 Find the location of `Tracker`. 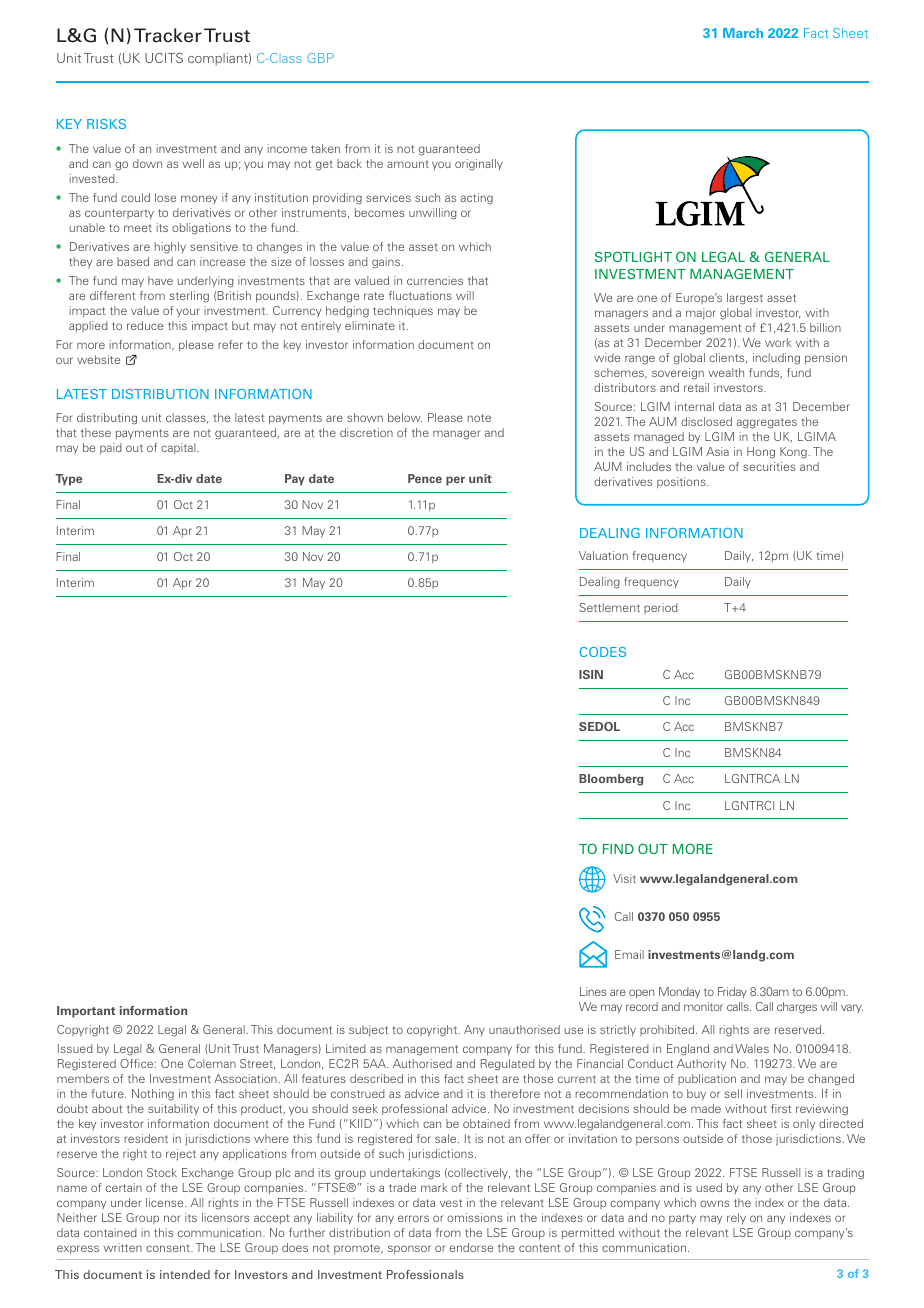

Tracker is located at coordinates (168, 35).
